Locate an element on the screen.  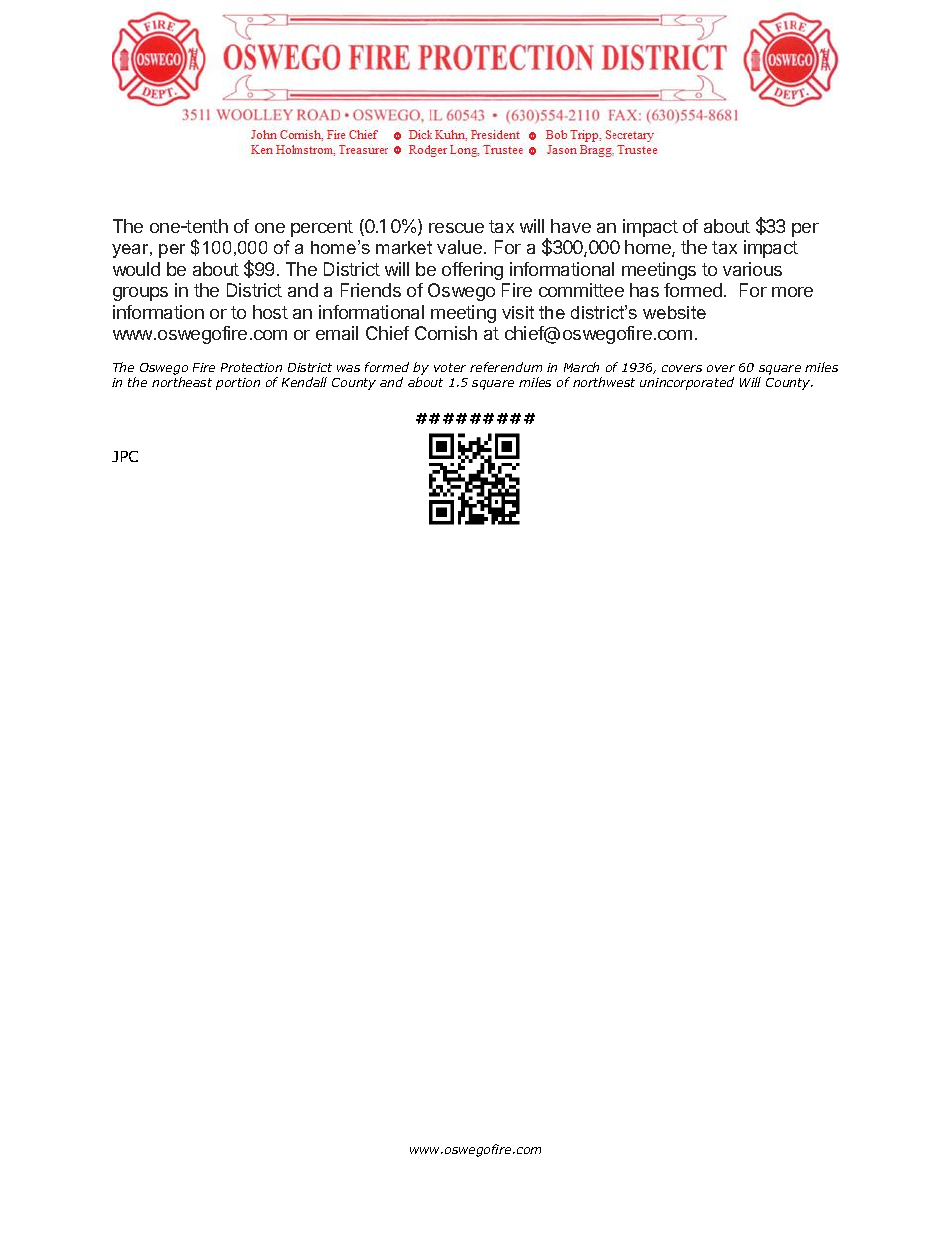
percent is located at coordinates (322, 228).
